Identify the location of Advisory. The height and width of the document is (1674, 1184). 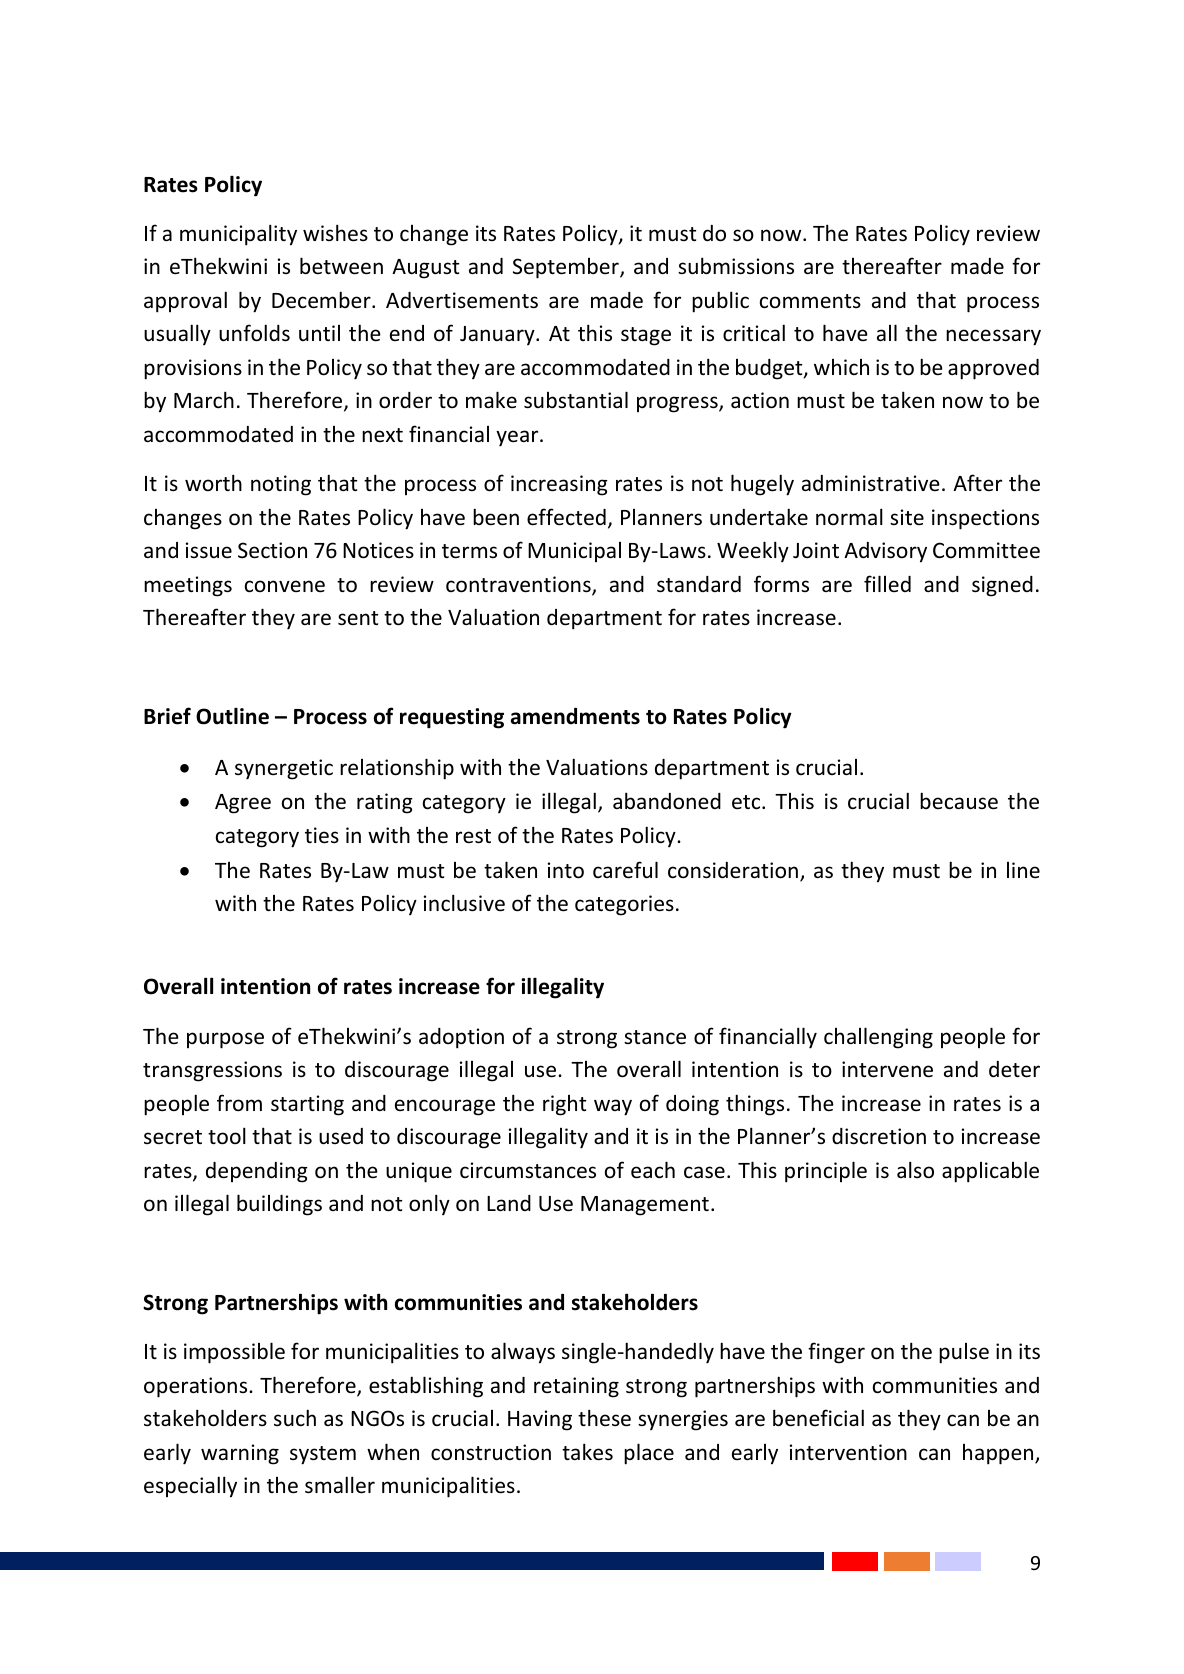
(885, 552).
